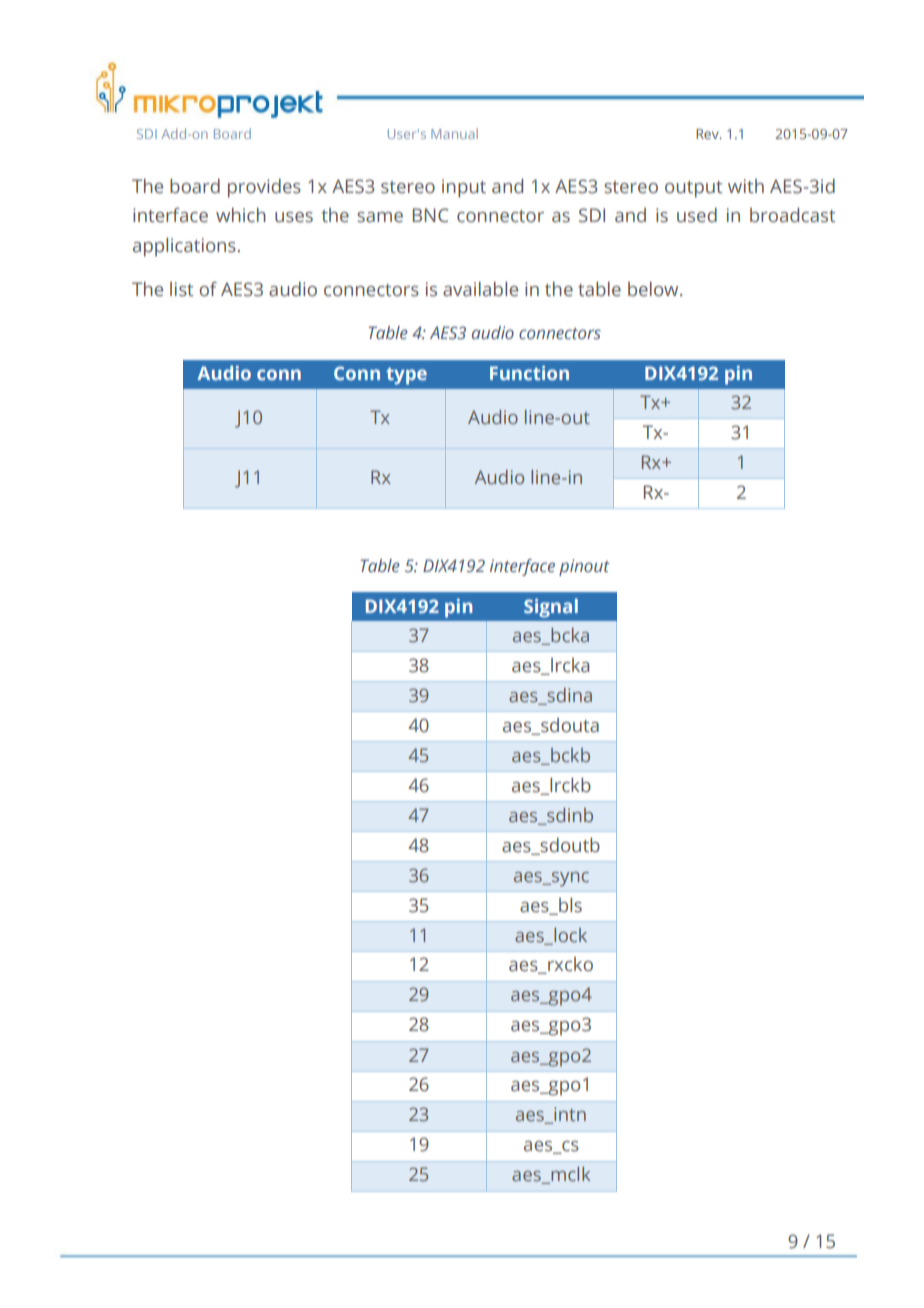 This image has height=1308, width=924. I want to click on Manual, so click(454, 133).
